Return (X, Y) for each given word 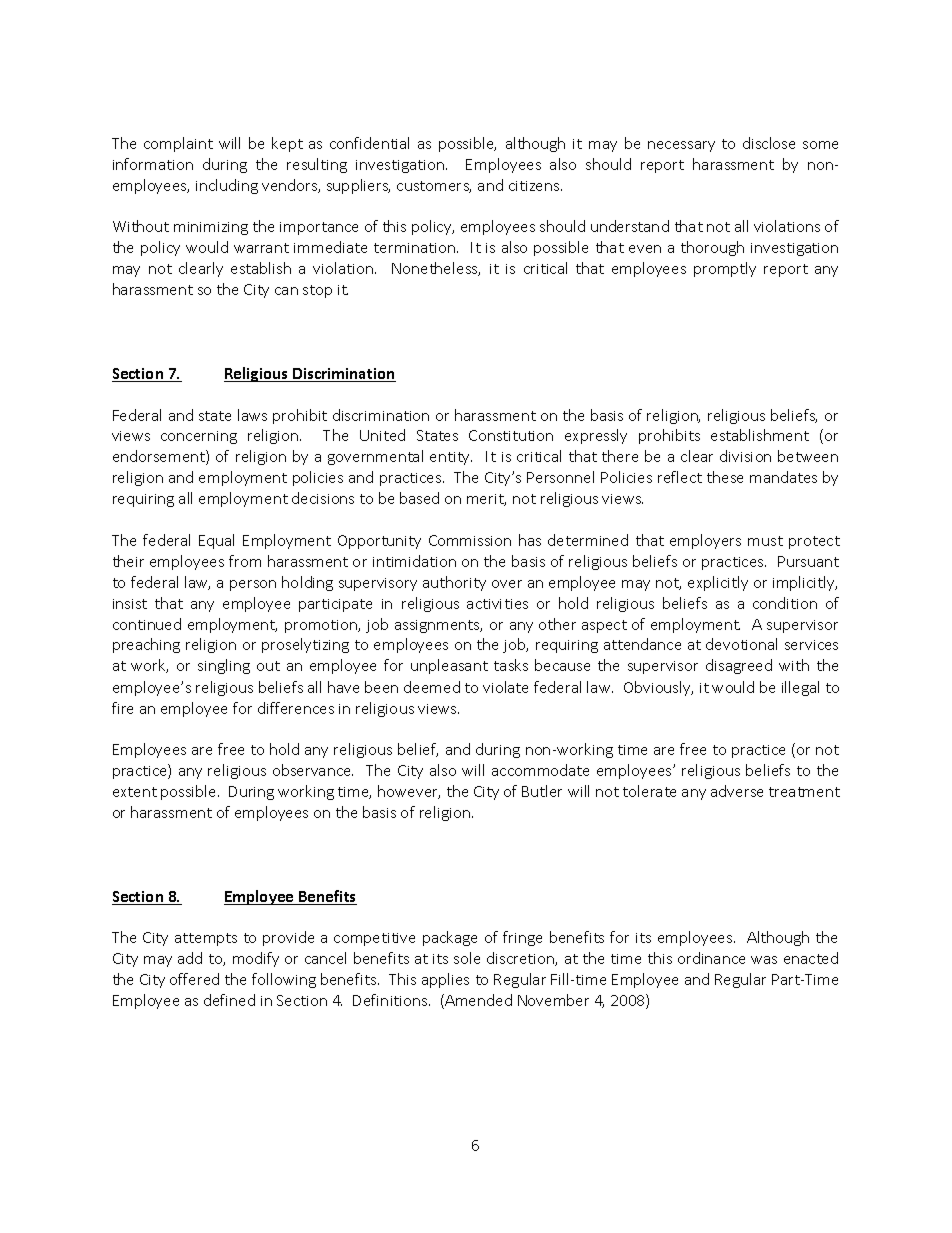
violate (505, 687)
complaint (178, 144)
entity (451, 458)
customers (434, 187)
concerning (199, 437)
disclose (769, 143)
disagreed (739, 666)
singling (224, 666)
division (745, 456)
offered (194, 979)
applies (445, 980)
